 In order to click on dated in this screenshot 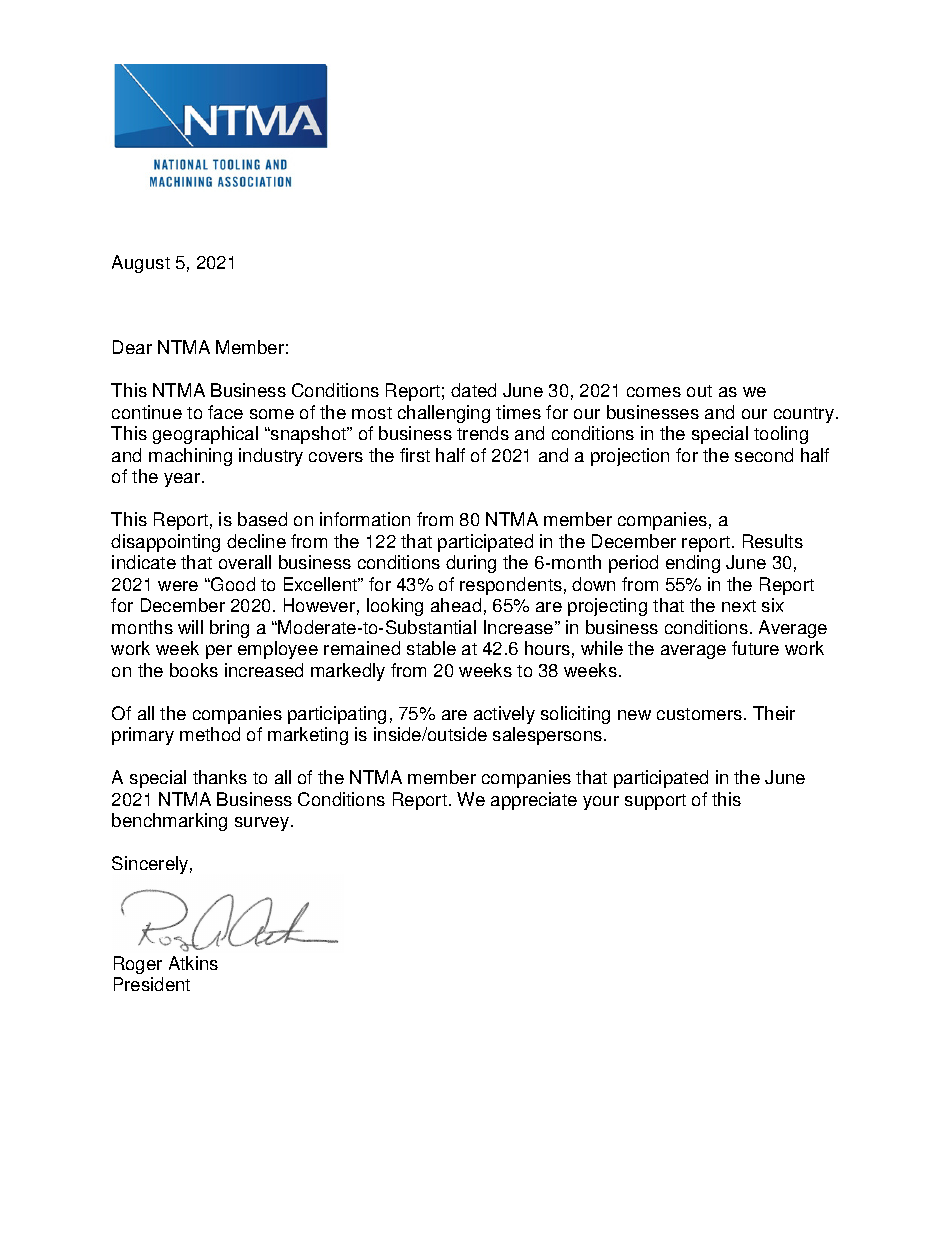, I will do `click(473, 390)`.
